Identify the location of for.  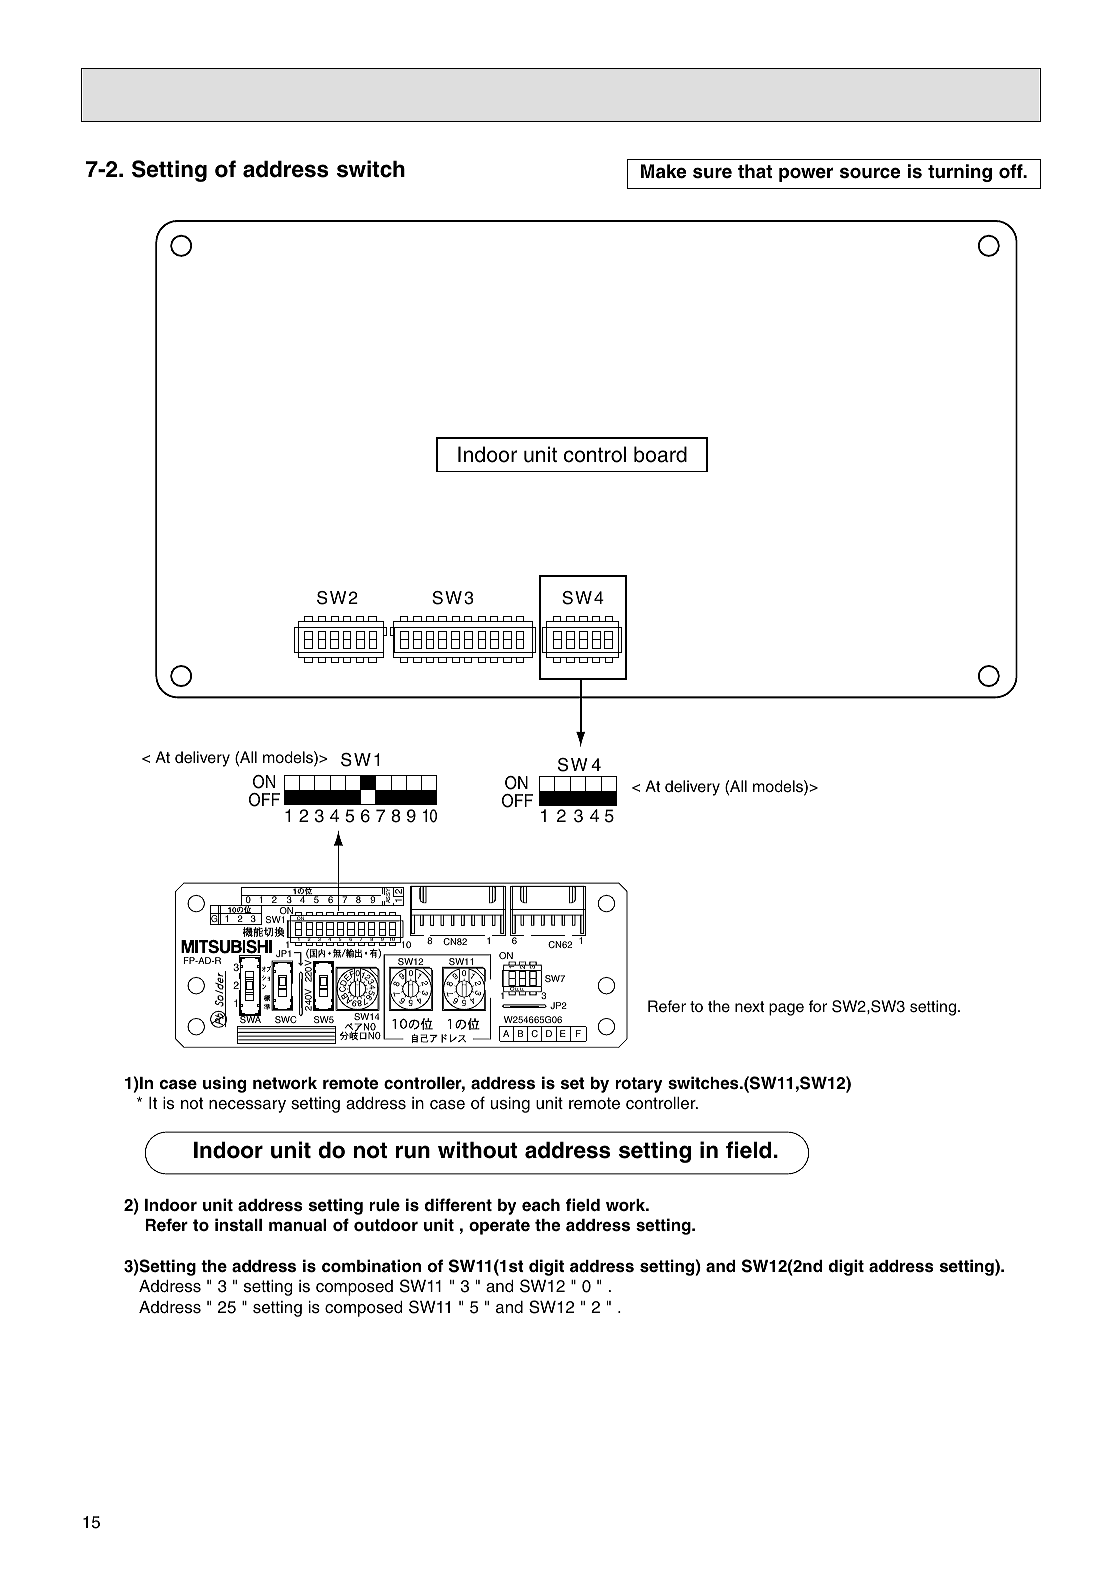
(818, 1006).
